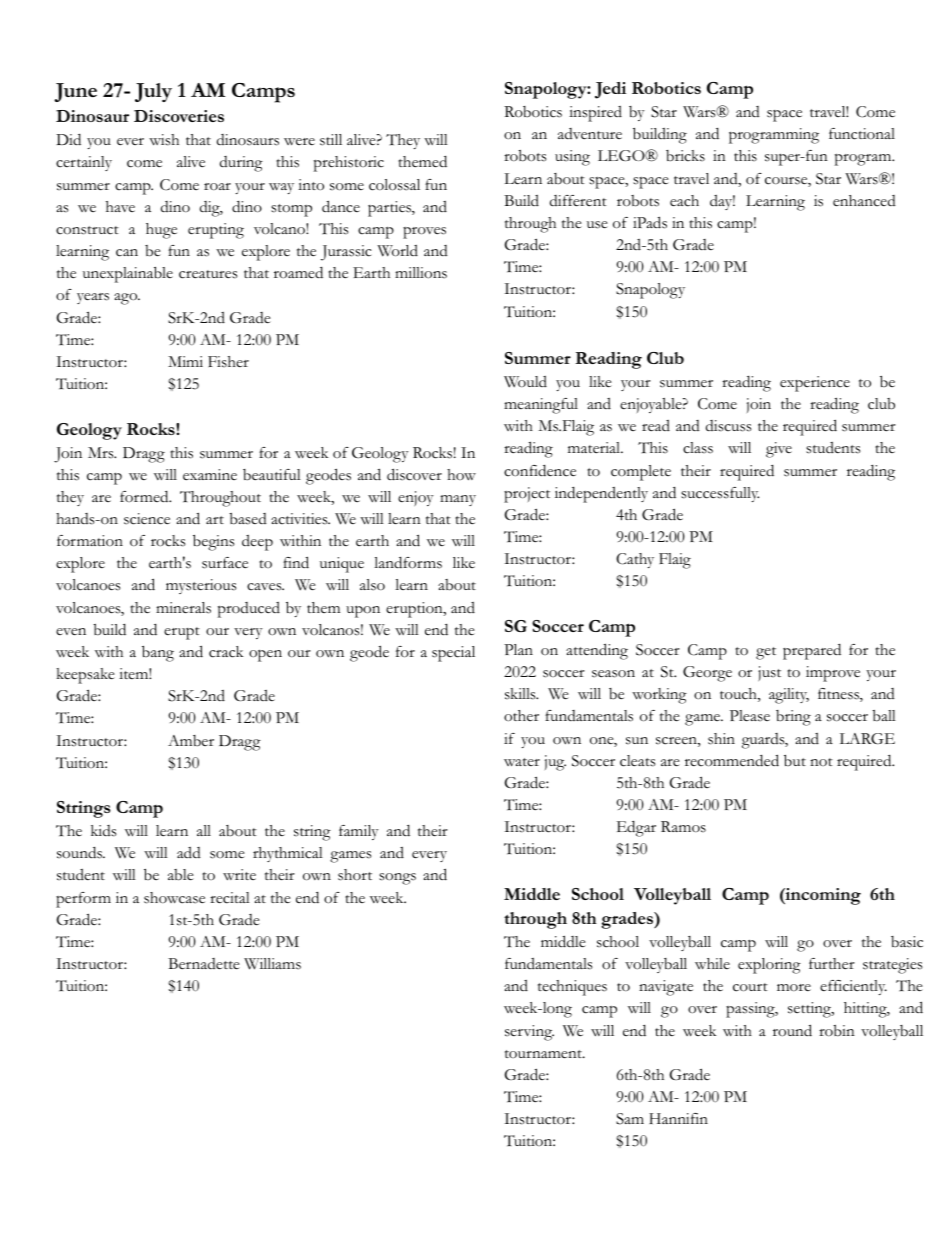 The image size is (952, 1233). What do you see at coordinates (164, 140) in the screenshot?
I see `wish` at bounding box center [164, 140].
